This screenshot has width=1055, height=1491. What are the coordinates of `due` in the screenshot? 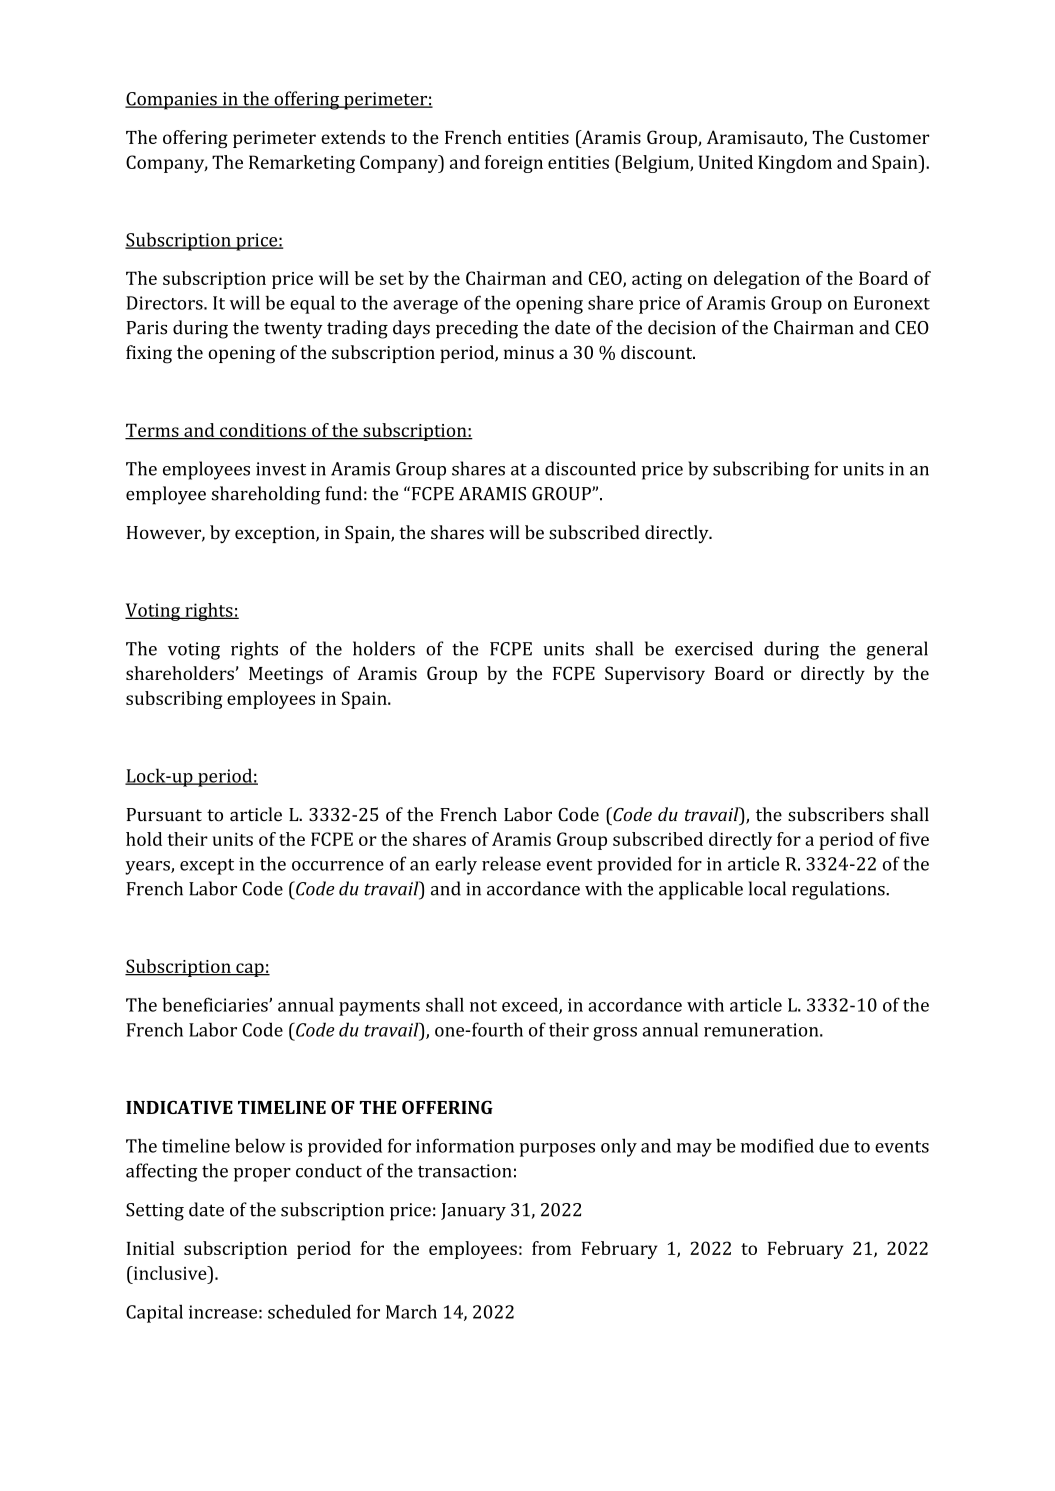 It's located at (834, 1145).
